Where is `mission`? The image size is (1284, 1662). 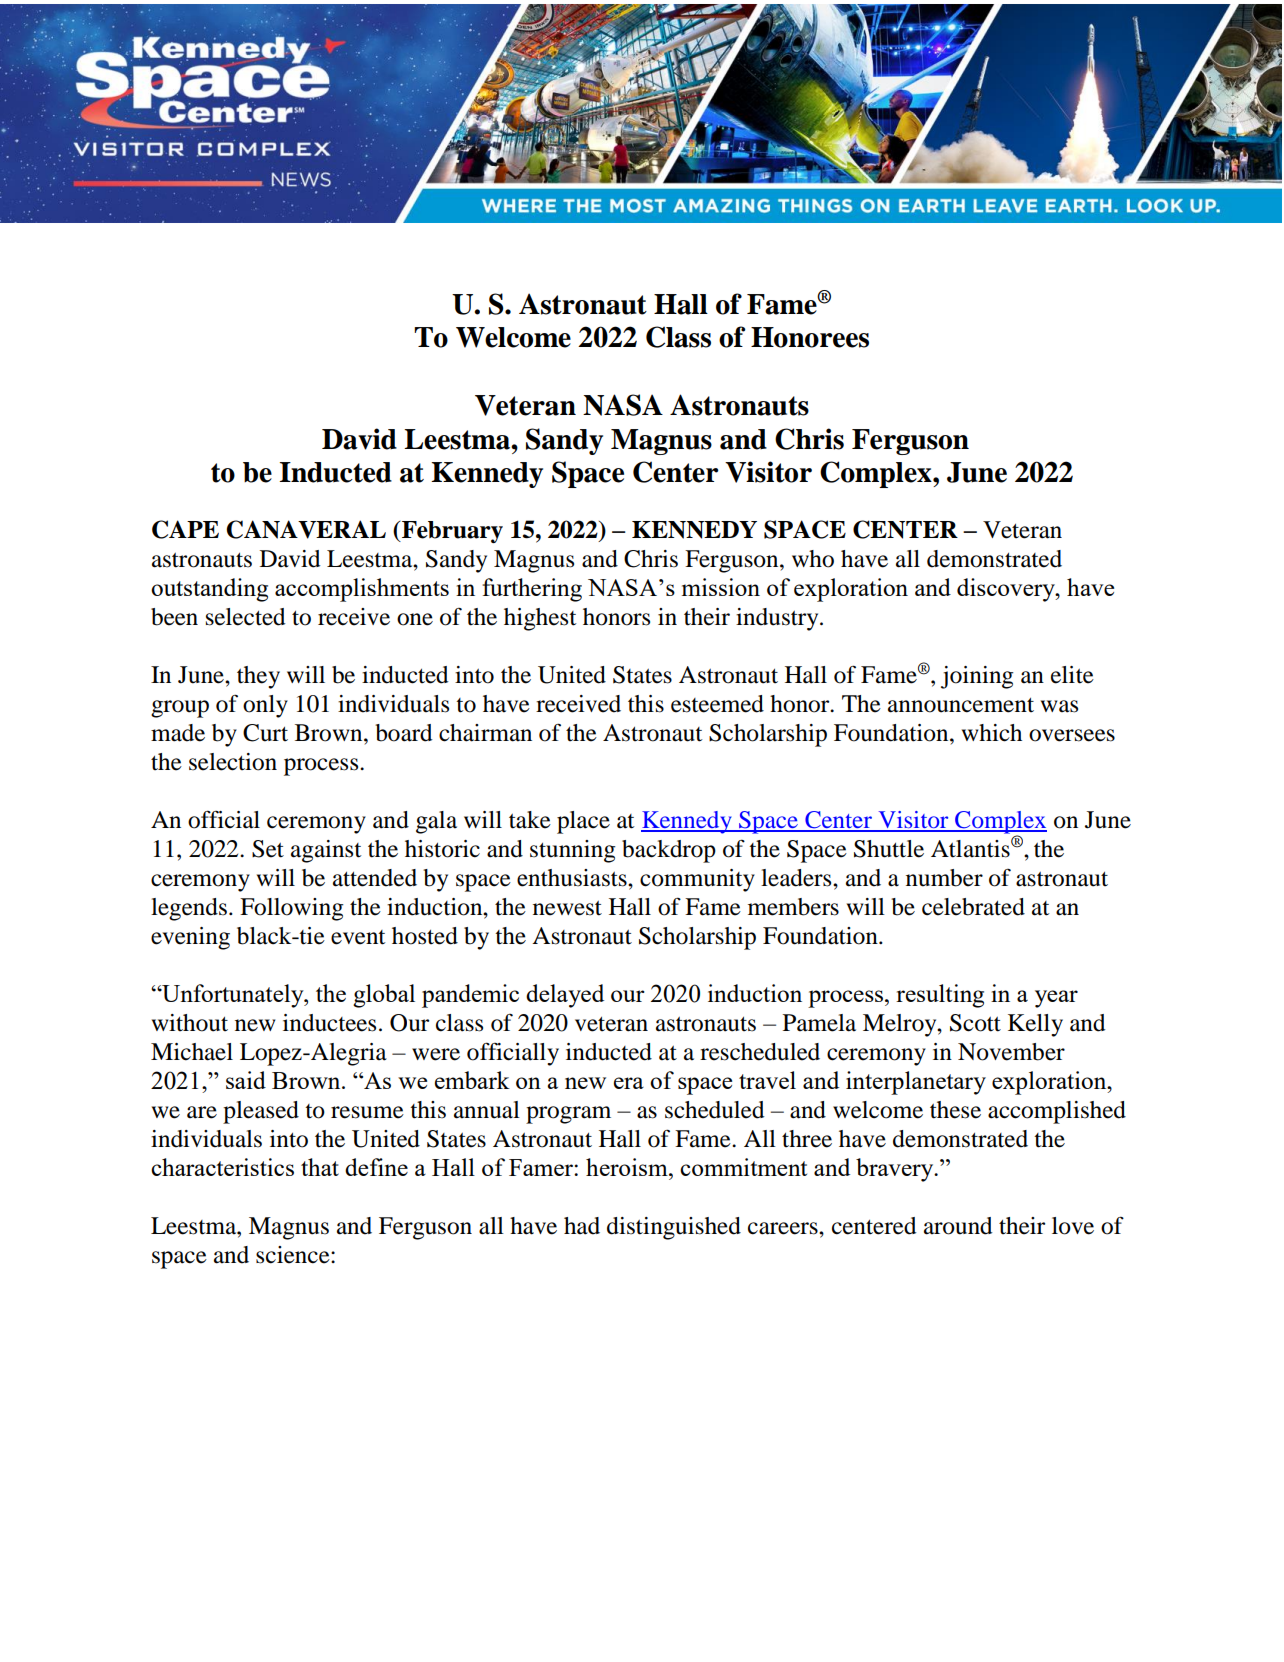 mission is located at coordinates (721, 587).
